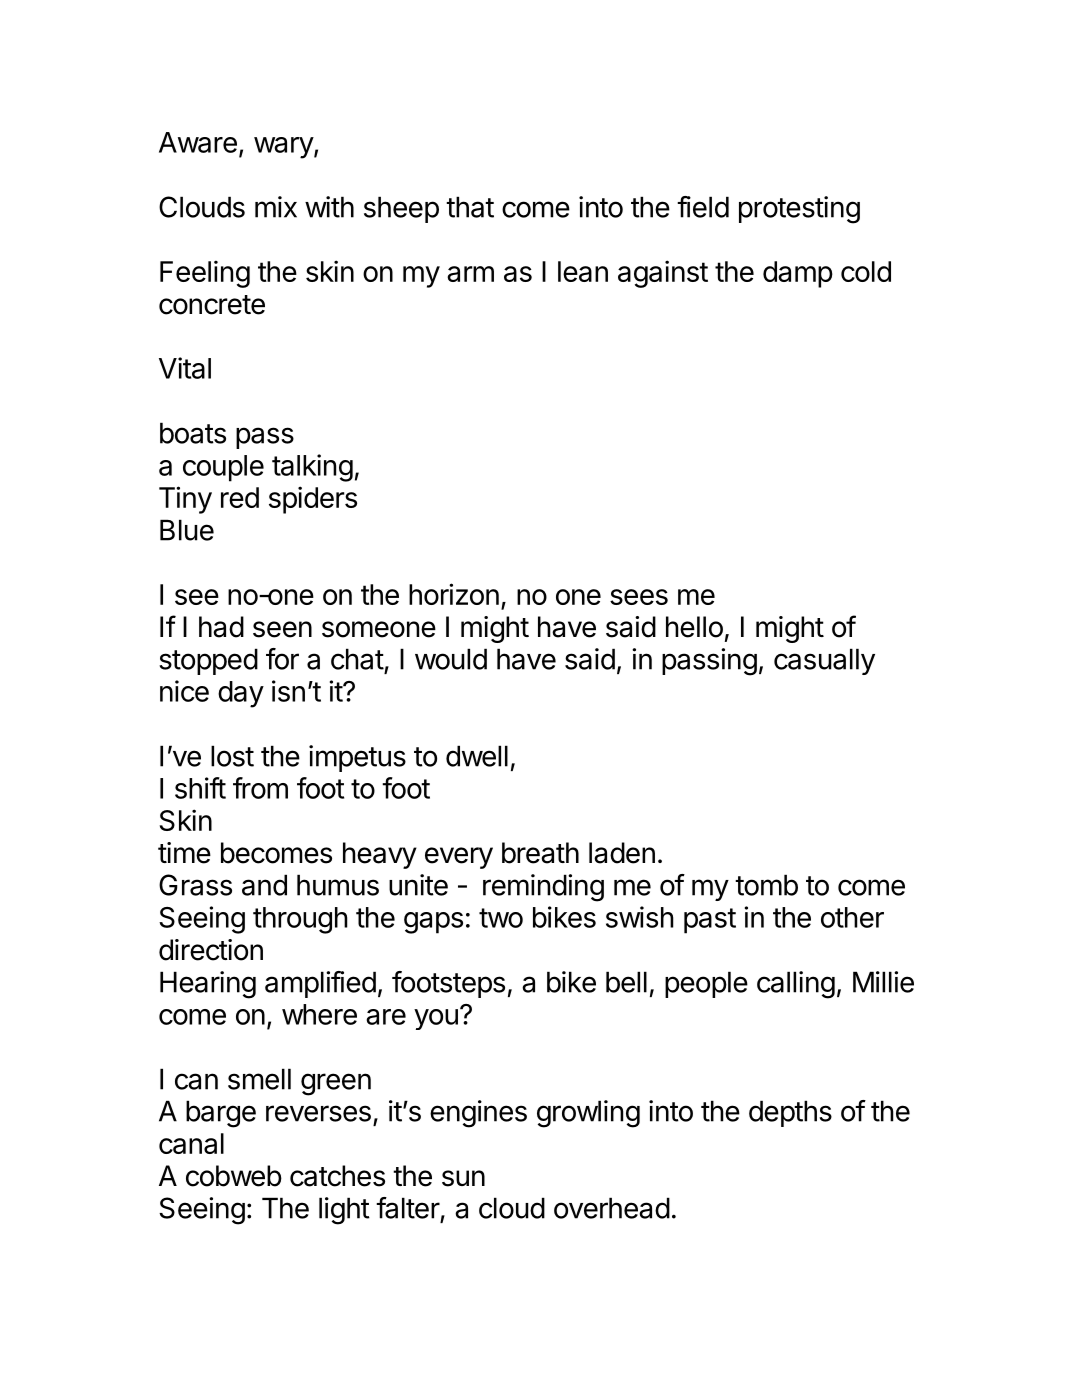 The height and width of the image is (1390, 1074). What do you see at coordinates (694, 627) in the image?
I see `hello` at bounding box center [694, 627].
